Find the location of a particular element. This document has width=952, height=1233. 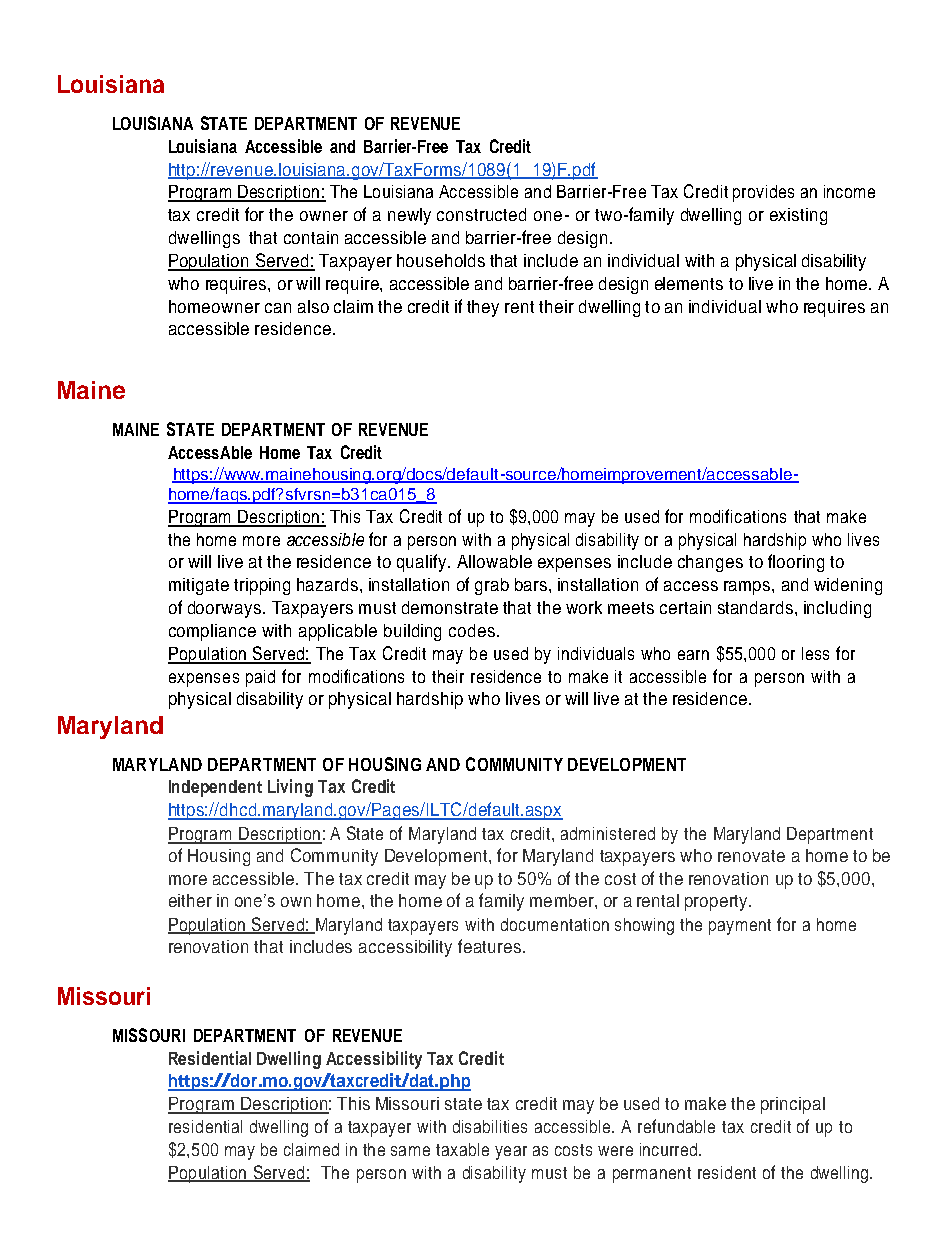

codes is located at coordinates (472, 630).
